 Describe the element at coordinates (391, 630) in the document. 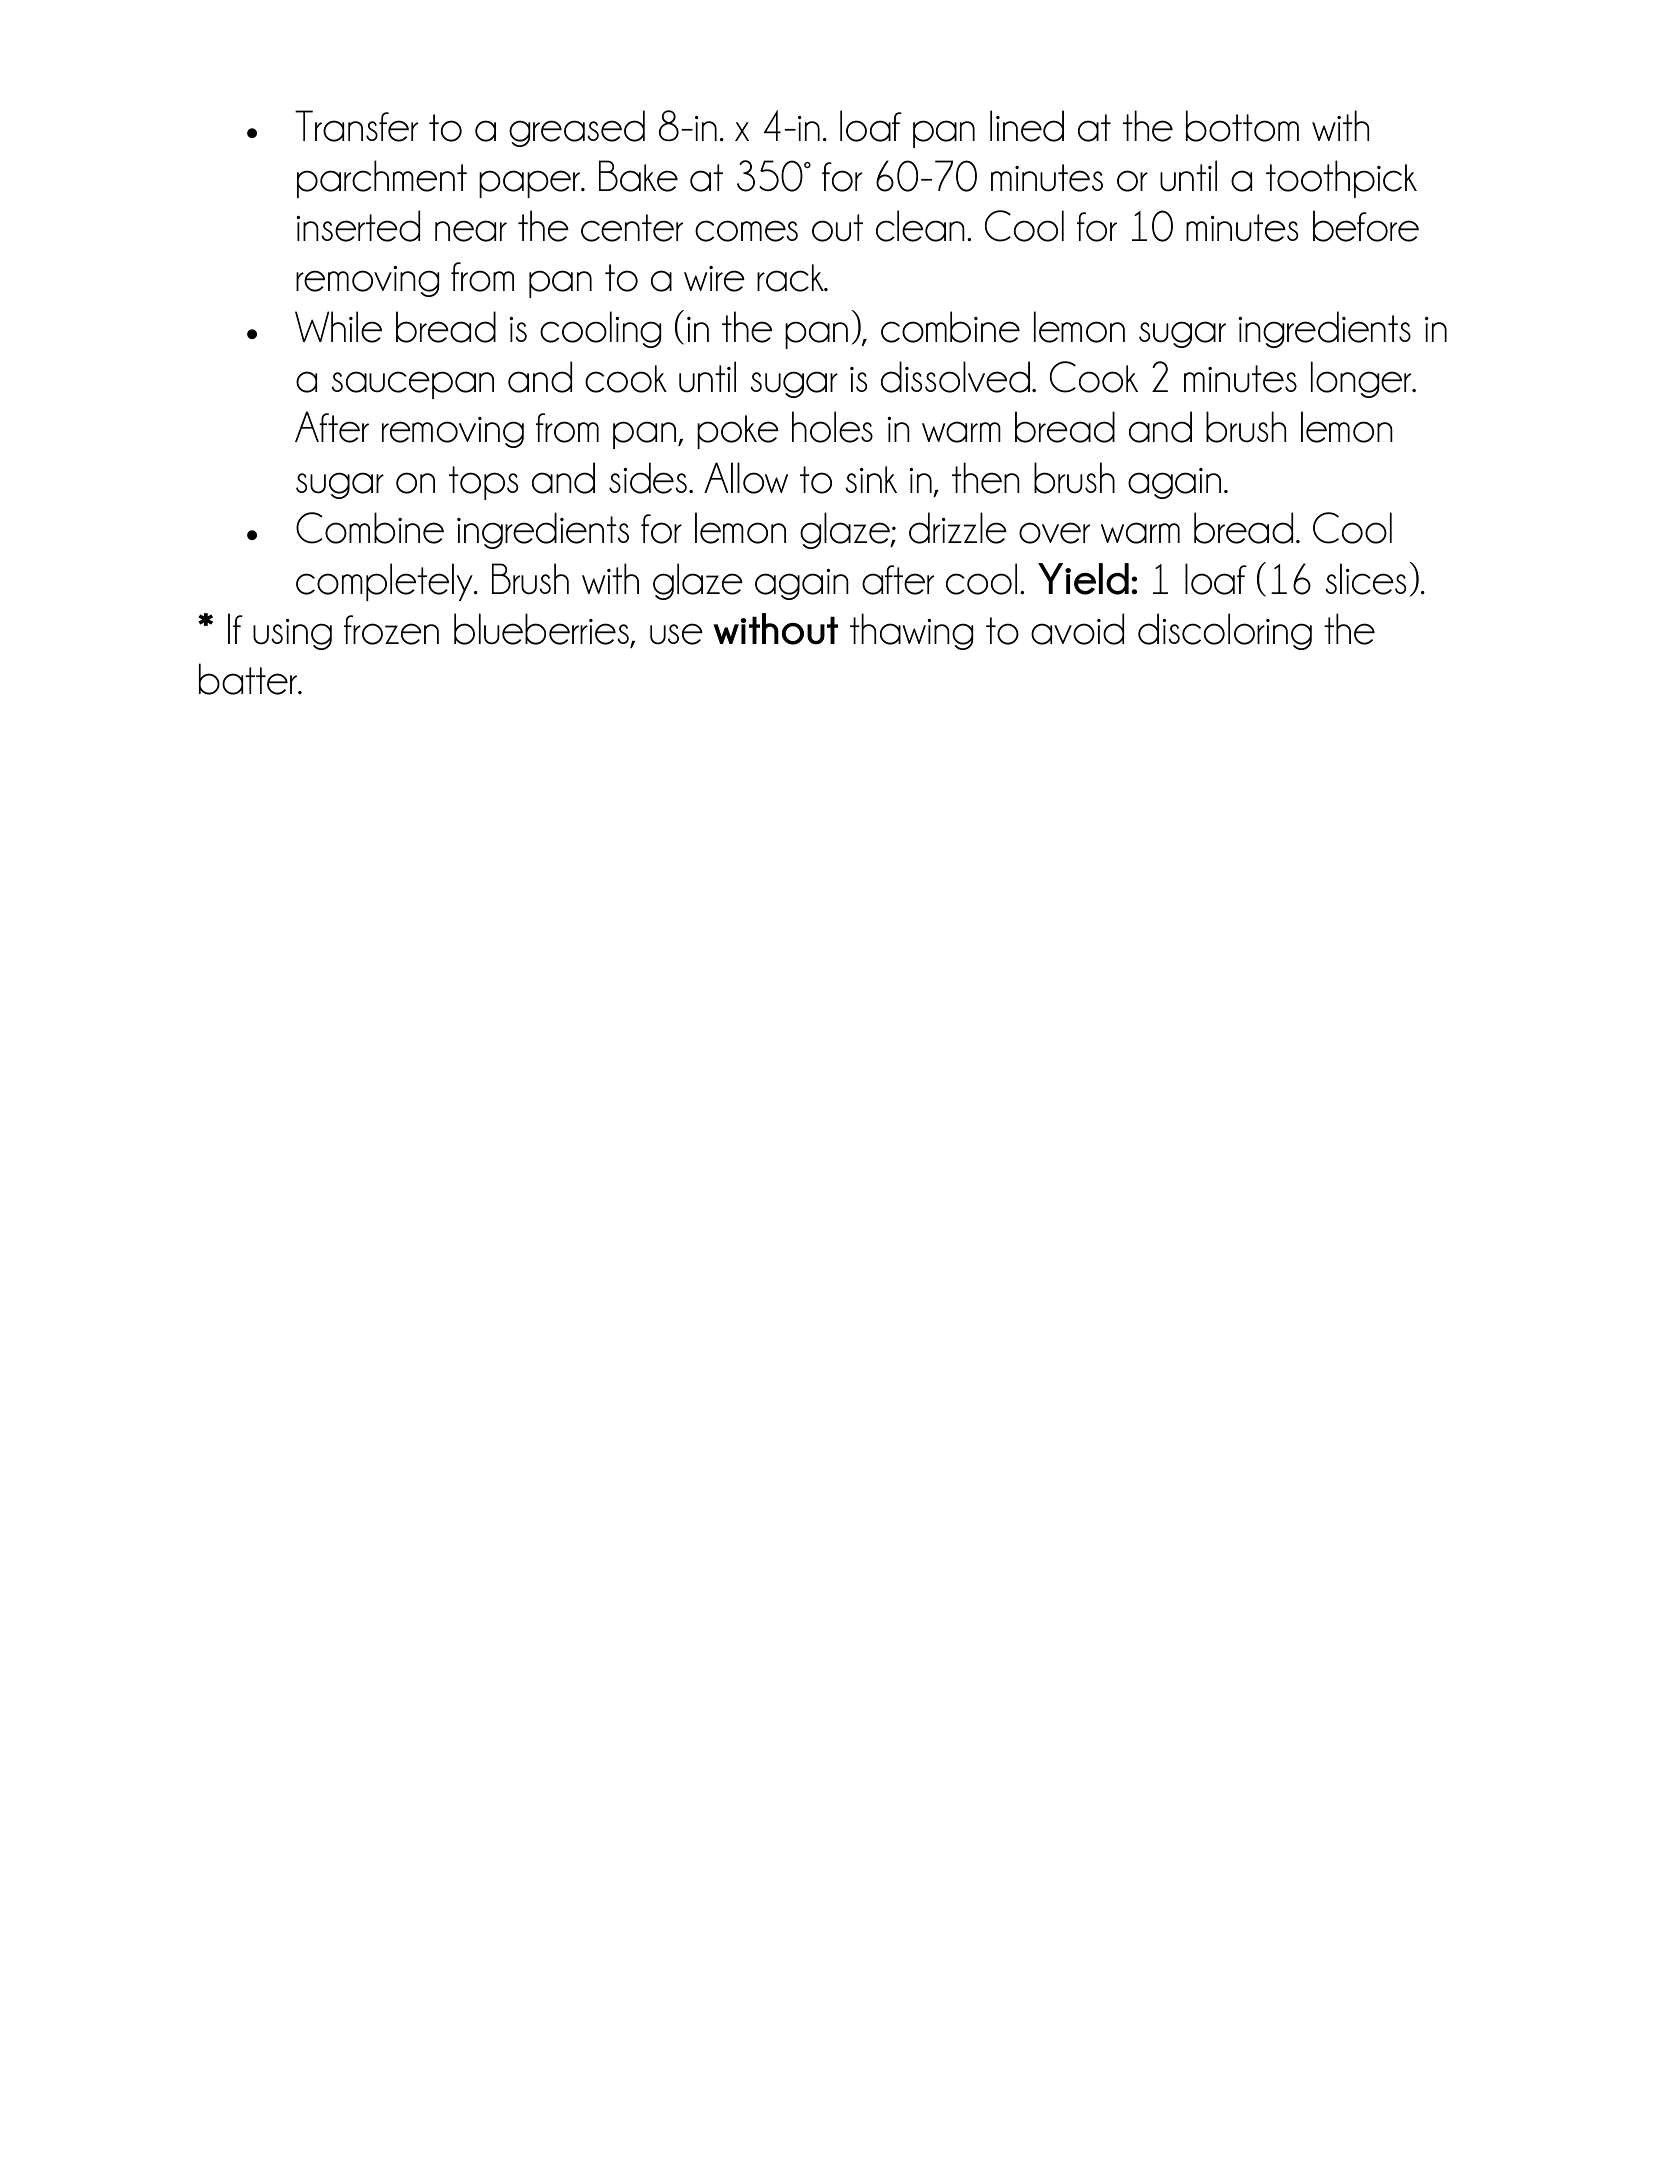

I see `frozen` at that location.
